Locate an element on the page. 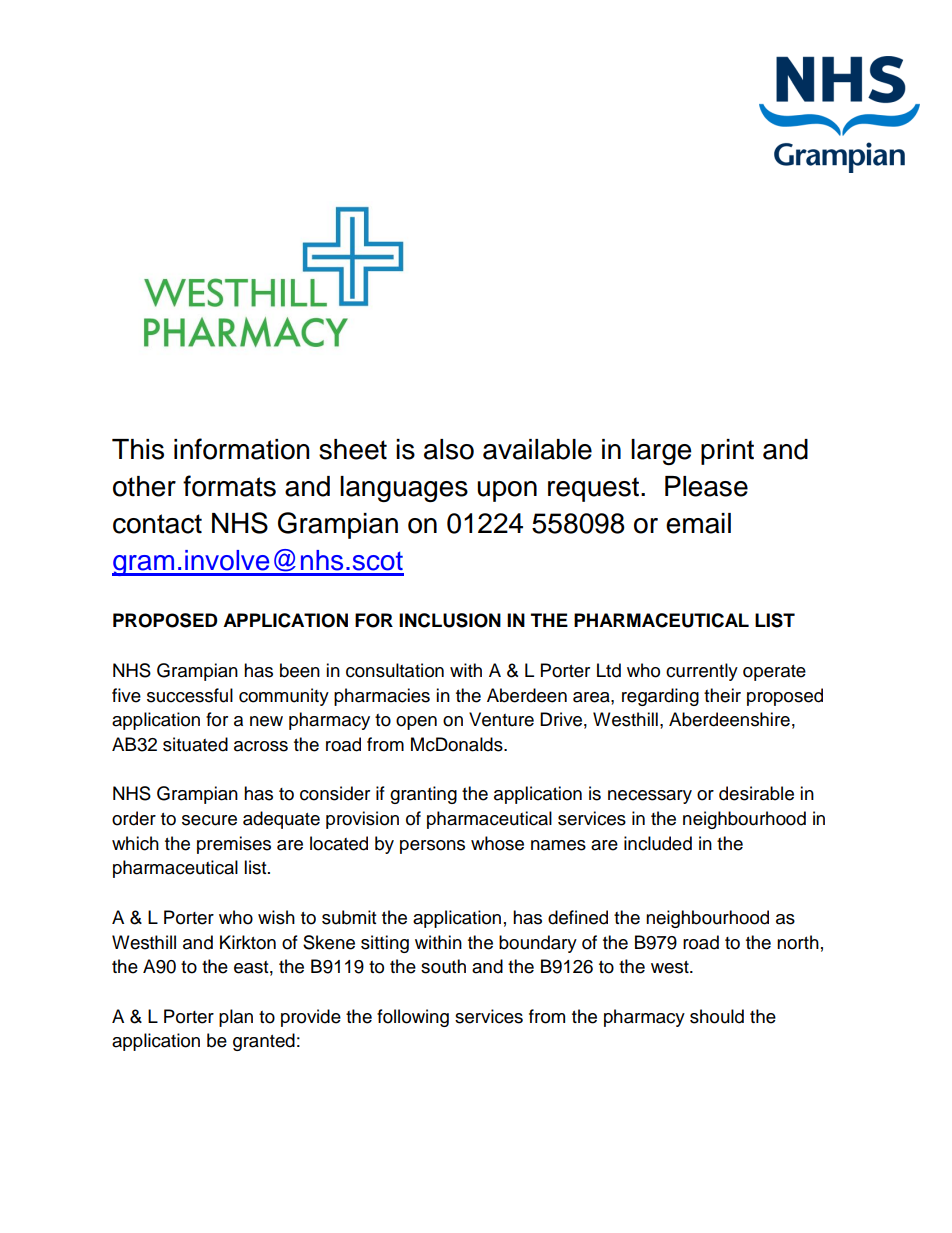 This page has width=952, height=1233. following is located at coordinates (413, 1018).
